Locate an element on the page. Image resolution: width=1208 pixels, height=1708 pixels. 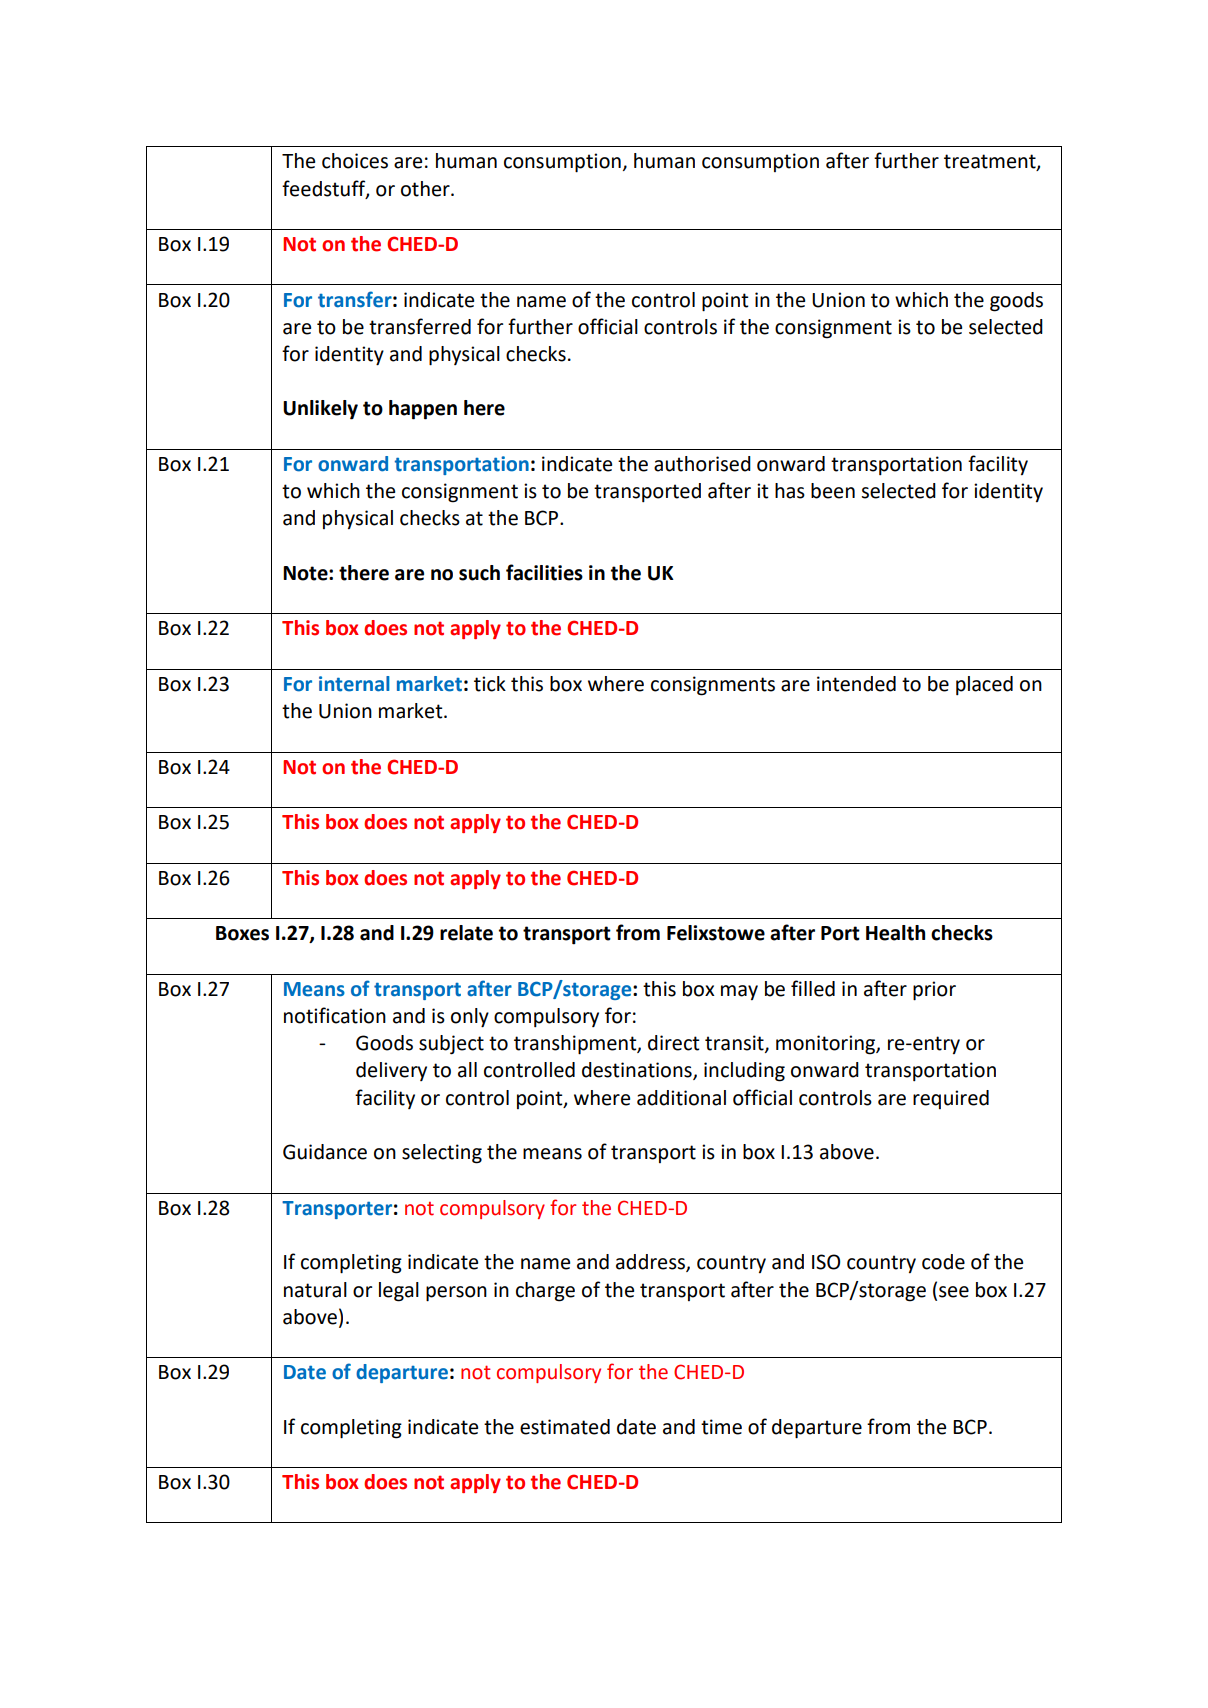
been is located at coordinates (833, 491).
